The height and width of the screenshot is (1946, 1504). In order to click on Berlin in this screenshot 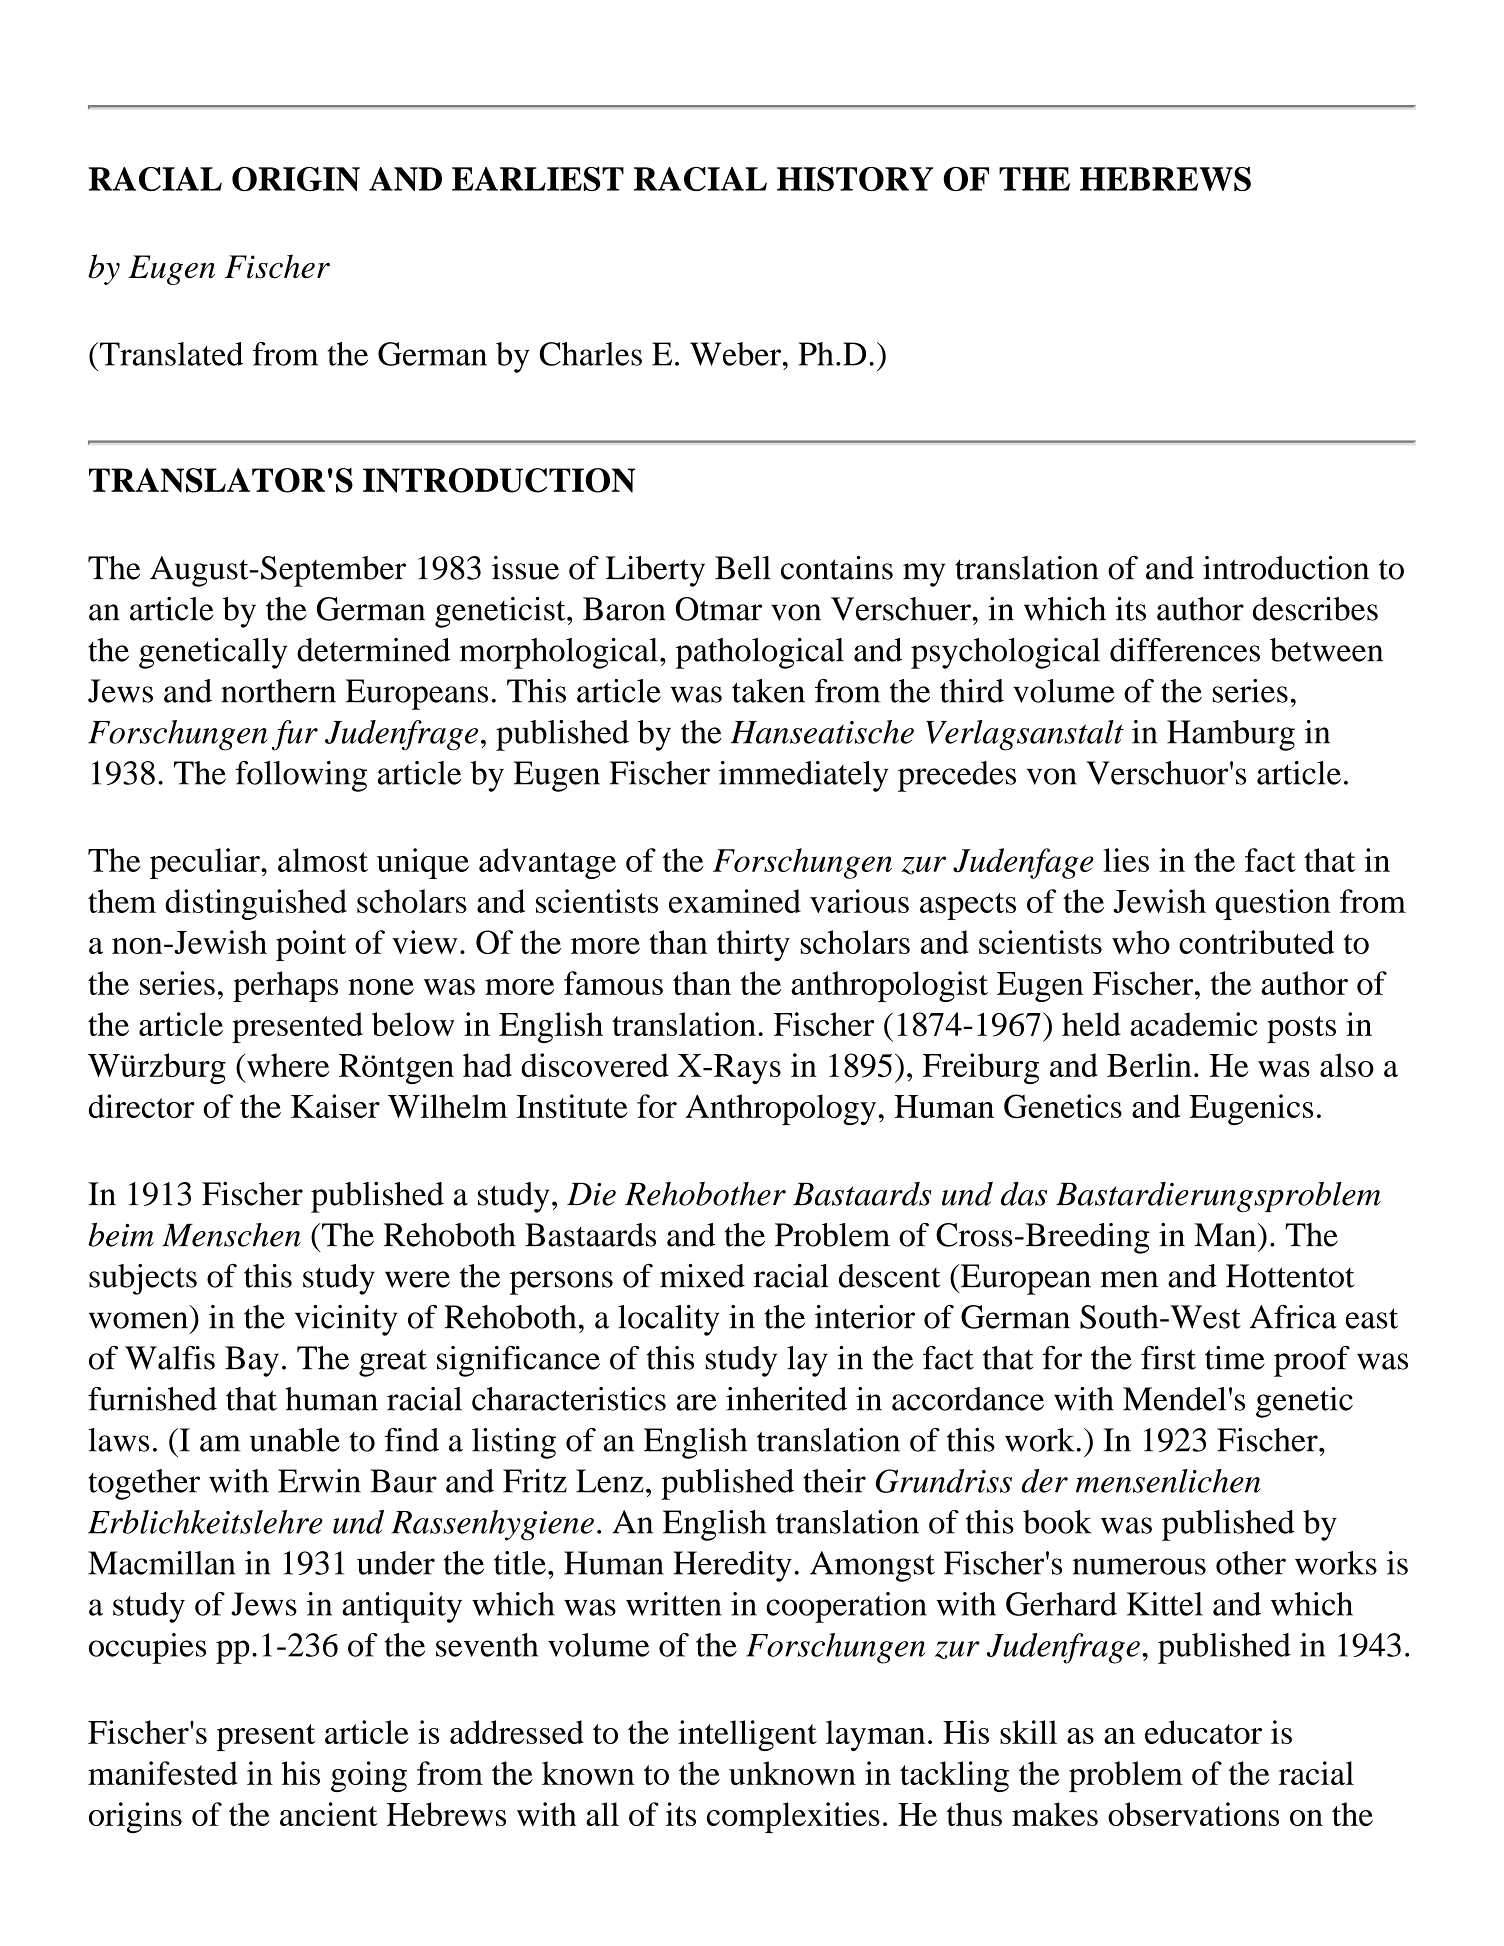, I will do `click(1149, 1065)`.
